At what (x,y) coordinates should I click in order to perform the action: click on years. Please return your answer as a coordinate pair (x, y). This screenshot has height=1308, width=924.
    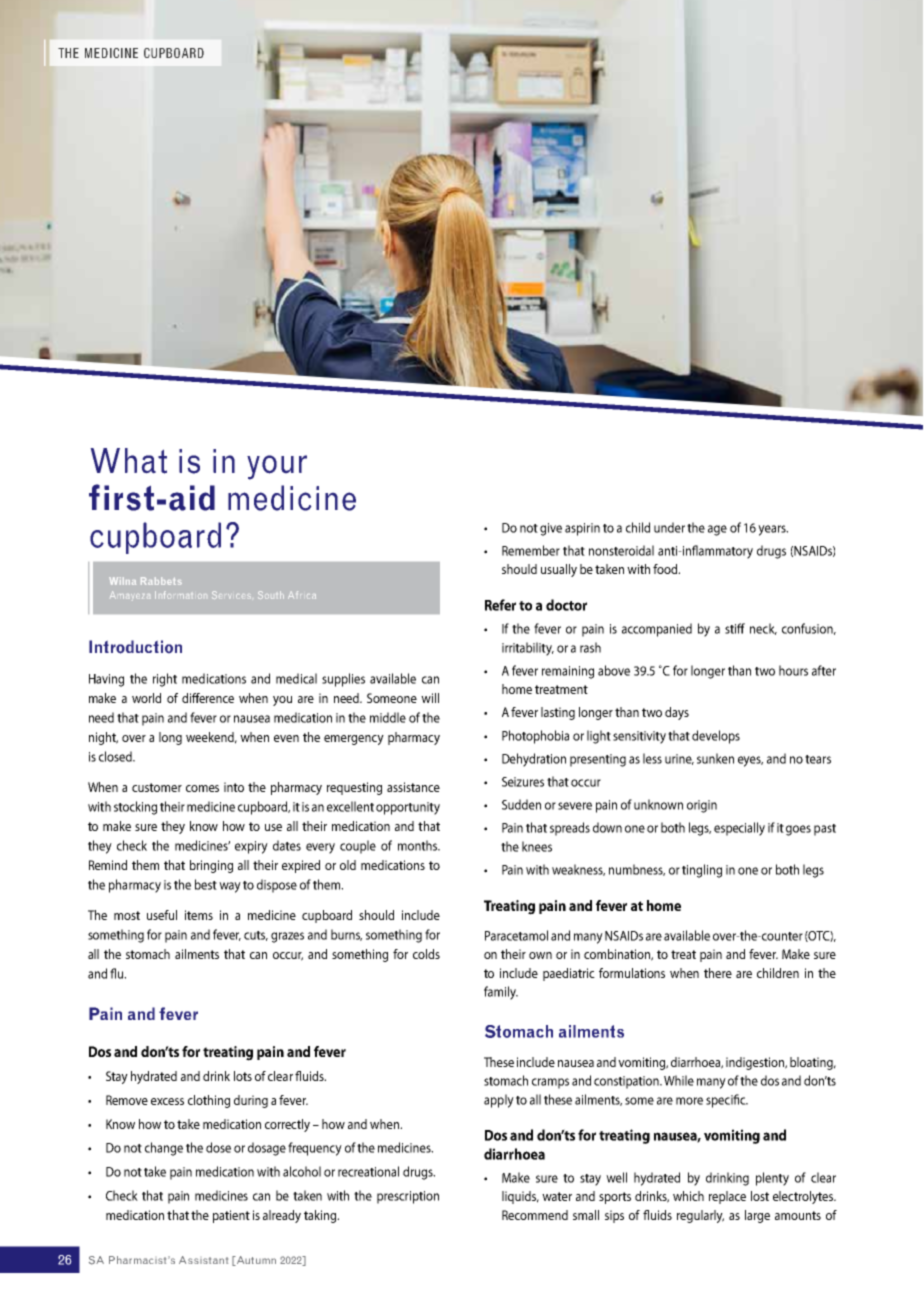
    Looking at the image, I should click on (773, 530).
